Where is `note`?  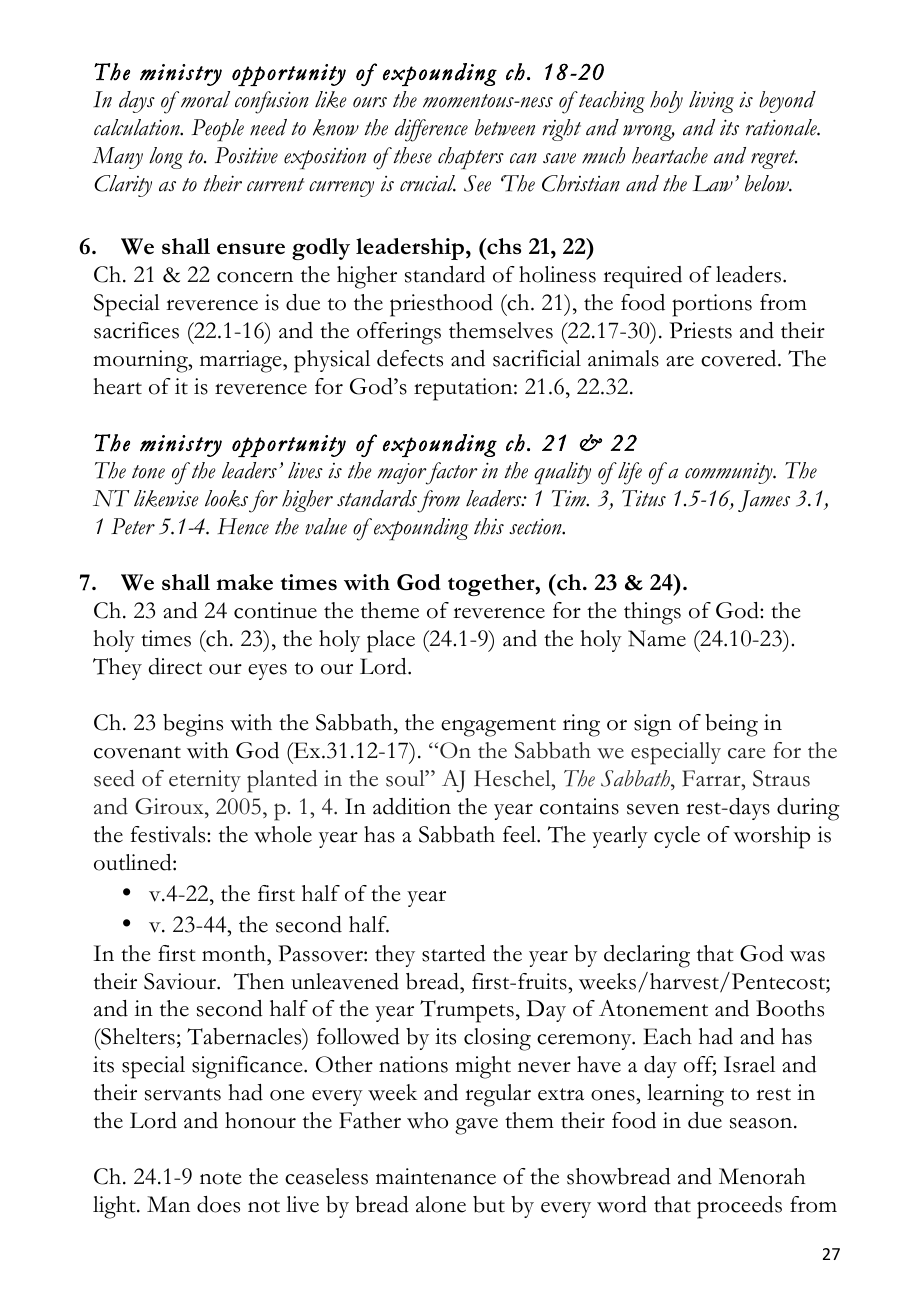
note is located at coordinates (220, 1178).
